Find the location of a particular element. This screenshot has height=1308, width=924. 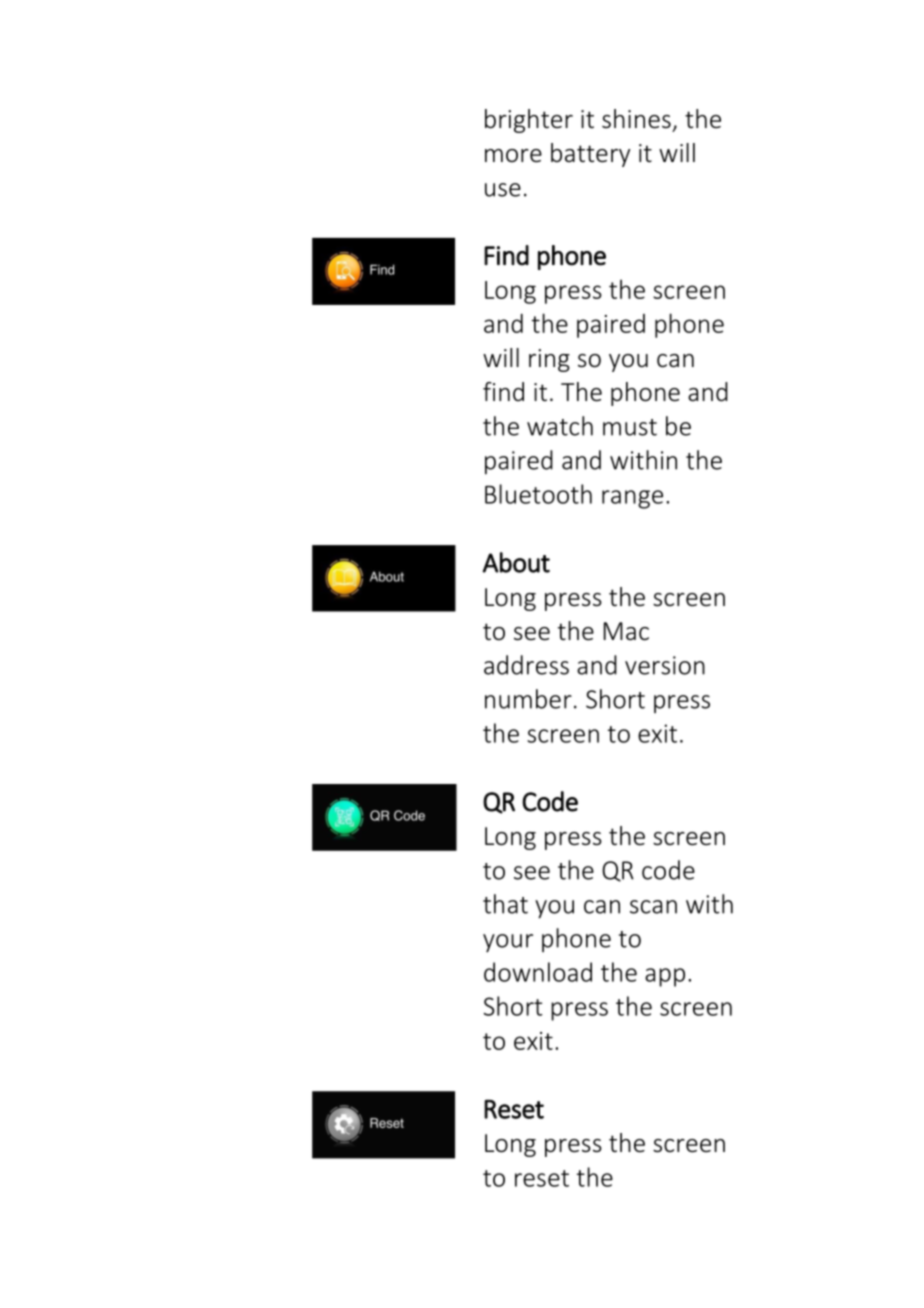

range is located at coordinates (632, 499).
